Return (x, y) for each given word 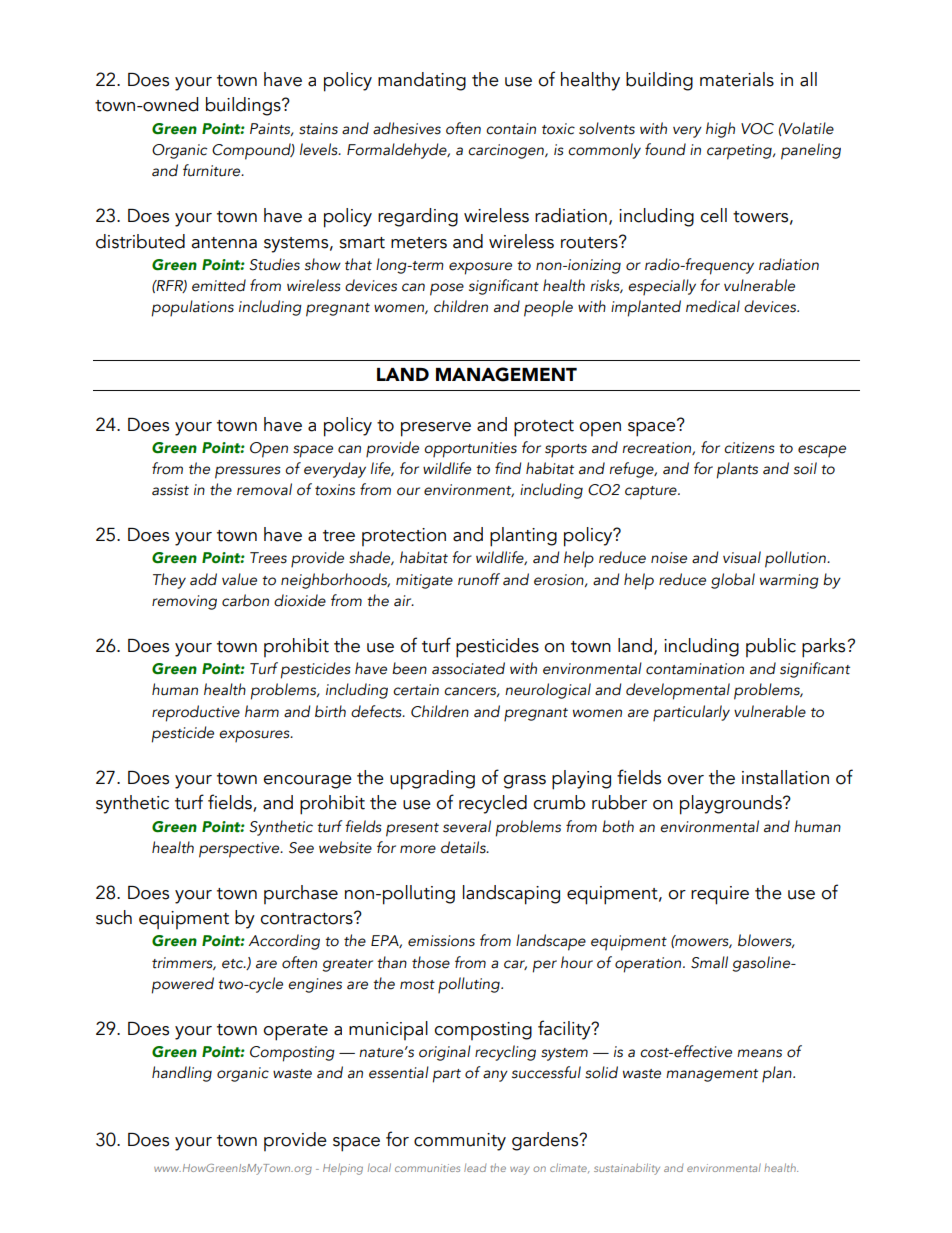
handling (182, 1074)
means (759, 1053)
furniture (213, 170)
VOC (757, 129)
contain (511, 129)
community (460, 1142)
